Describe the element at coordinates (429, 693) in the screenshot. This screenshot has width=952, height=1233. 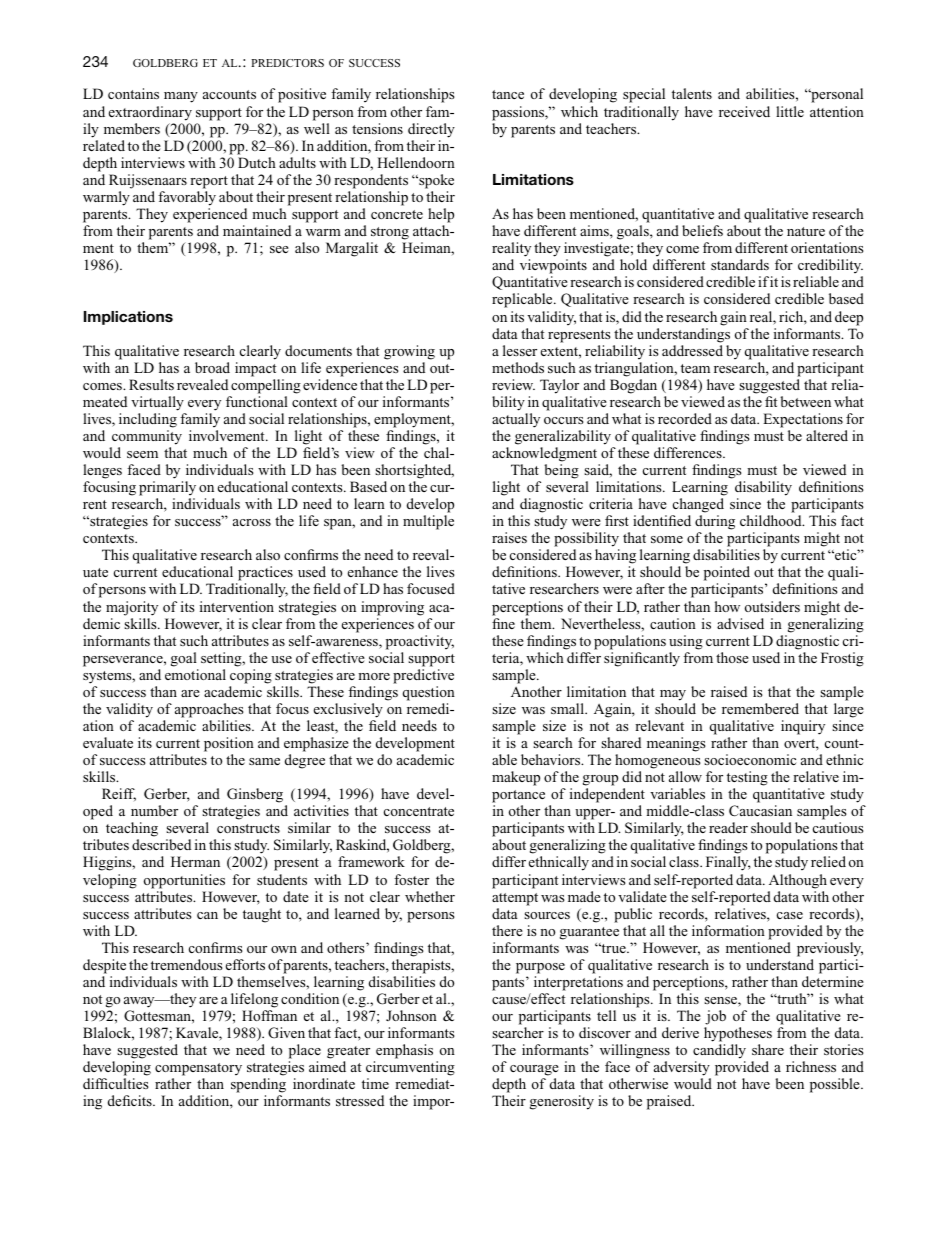
I see `question` at that location.
